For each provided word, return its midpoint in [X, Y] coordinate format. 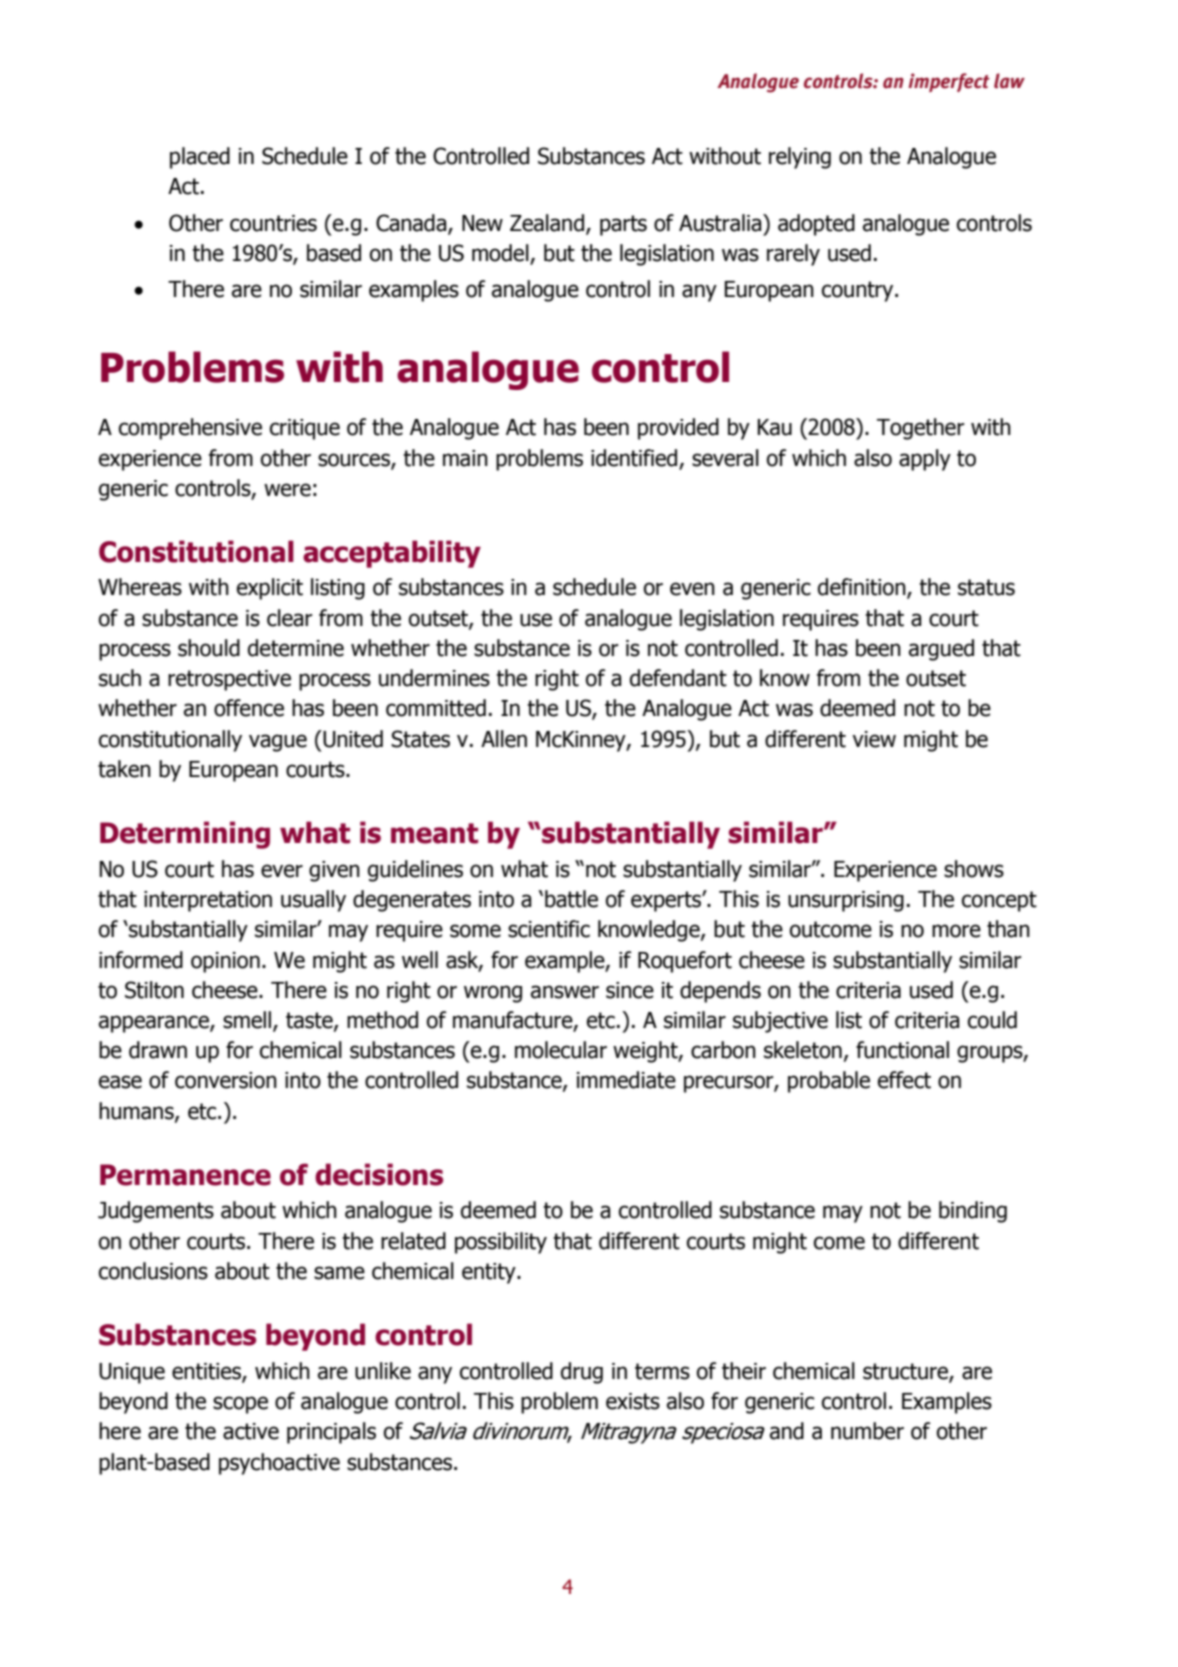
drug [582, 1373]
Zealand [547, 223]
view [874, 739]
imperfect [949, 82]
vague [278, 743]
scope [240, 1405]
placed [200, 158]
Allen [504, 739]
